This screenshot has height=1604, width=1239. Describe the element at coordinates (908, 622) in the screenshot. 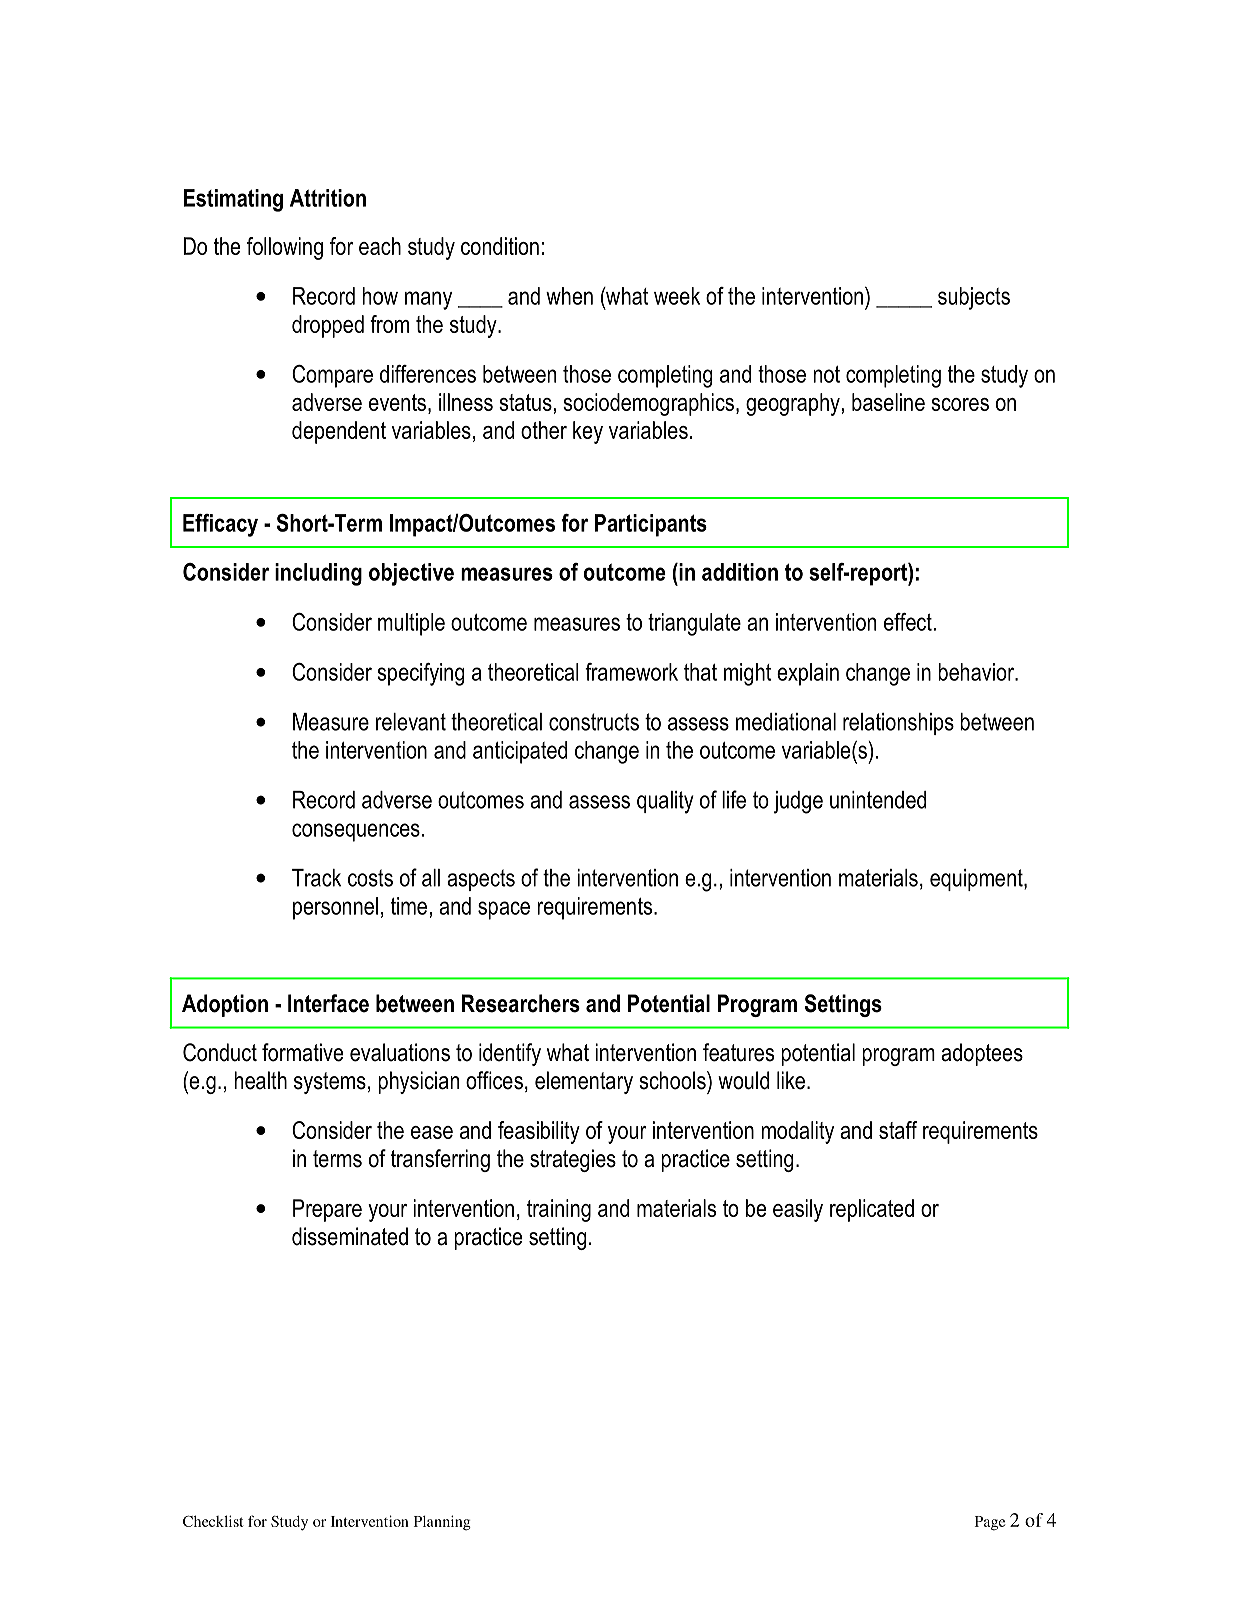

I see `effect` at that location.
